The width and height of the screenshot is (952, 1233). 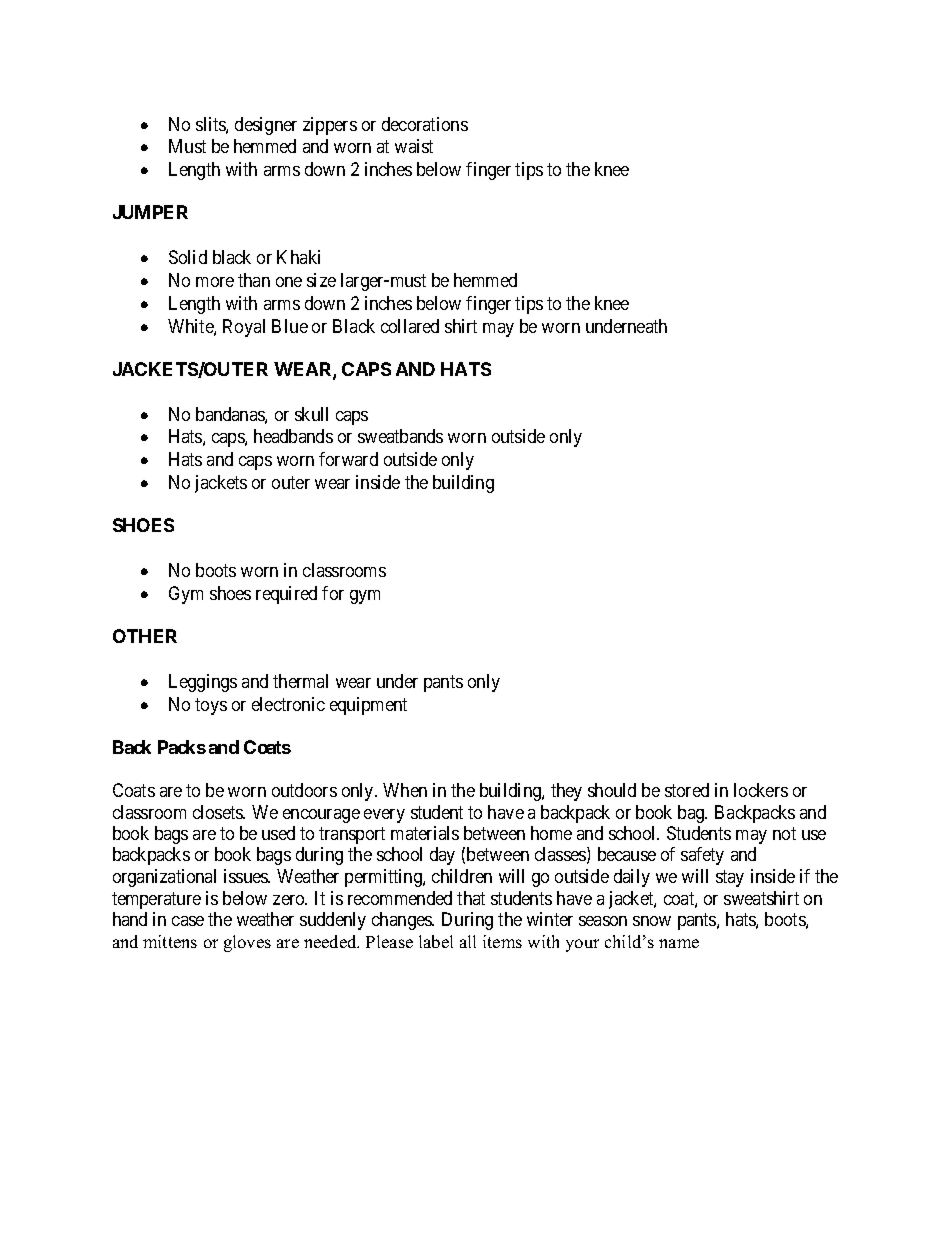 What do you see at coordinates (348, 459) in the screenshot?
I see `forward` at bounding box center [348, 459].
